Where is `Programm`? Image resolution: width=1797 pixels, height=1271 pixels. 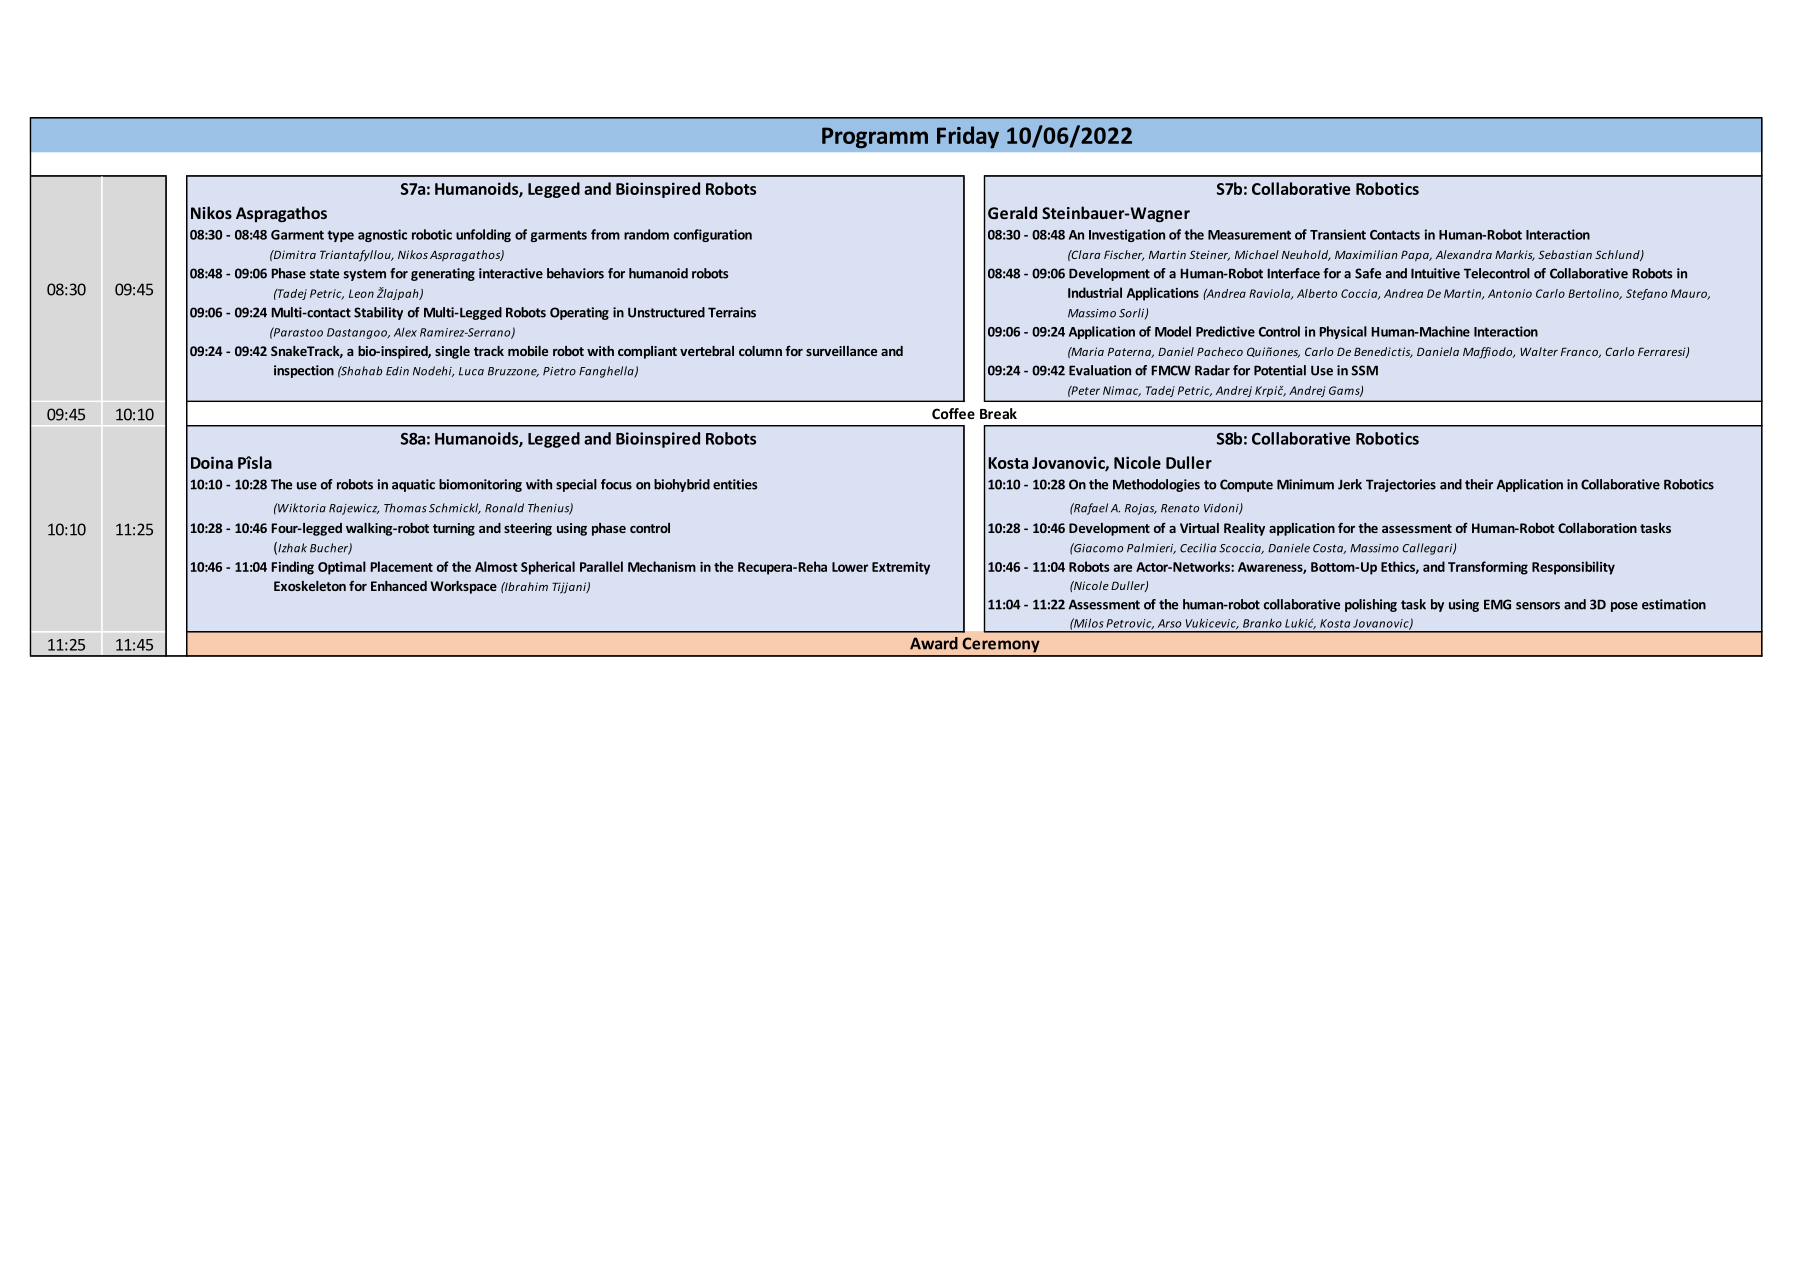 Programm is located at coordinates (875, 138).
